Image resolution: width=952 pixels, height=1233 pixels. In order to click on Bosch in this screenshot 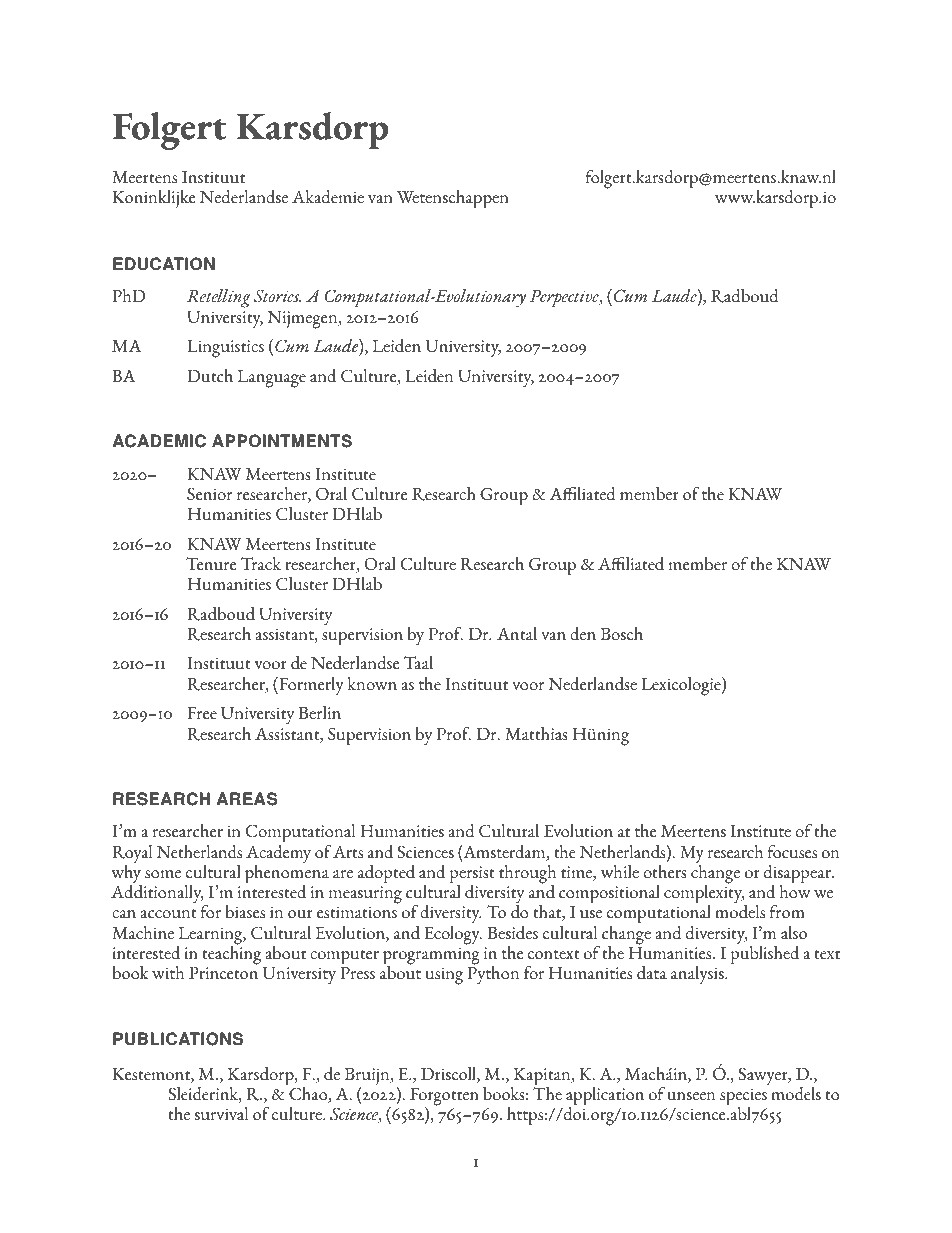, I will do `click(622, 634)`.
